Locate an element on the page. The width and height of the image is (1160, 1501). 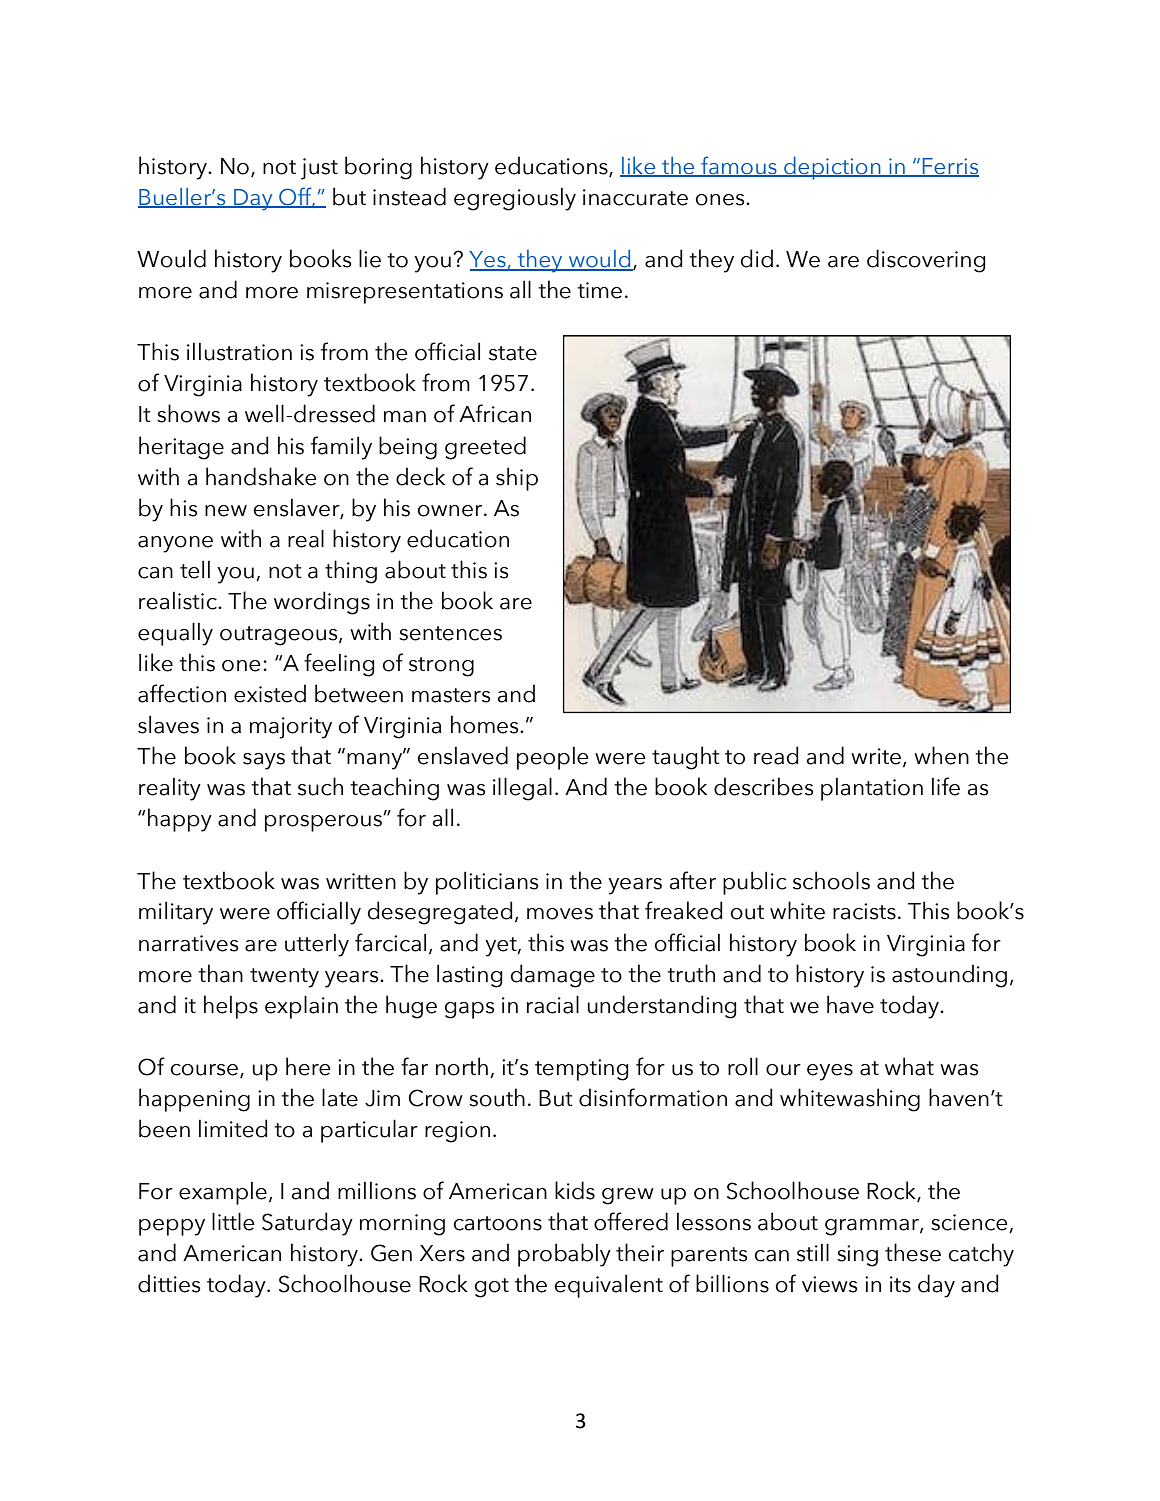
ship is located at coordinates (517, 479).
